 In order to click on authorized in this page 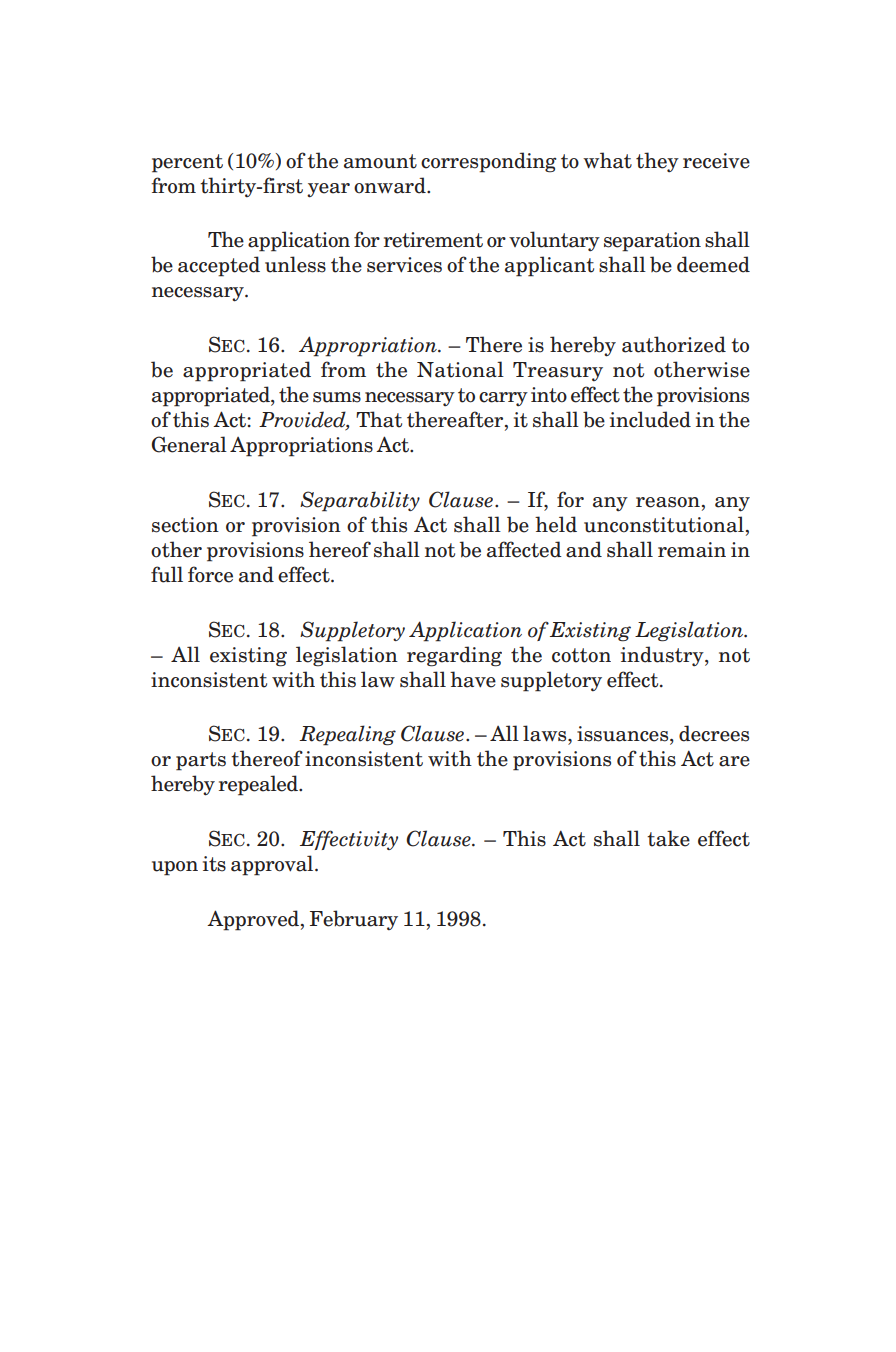, I will do `click(674, 344)`.
